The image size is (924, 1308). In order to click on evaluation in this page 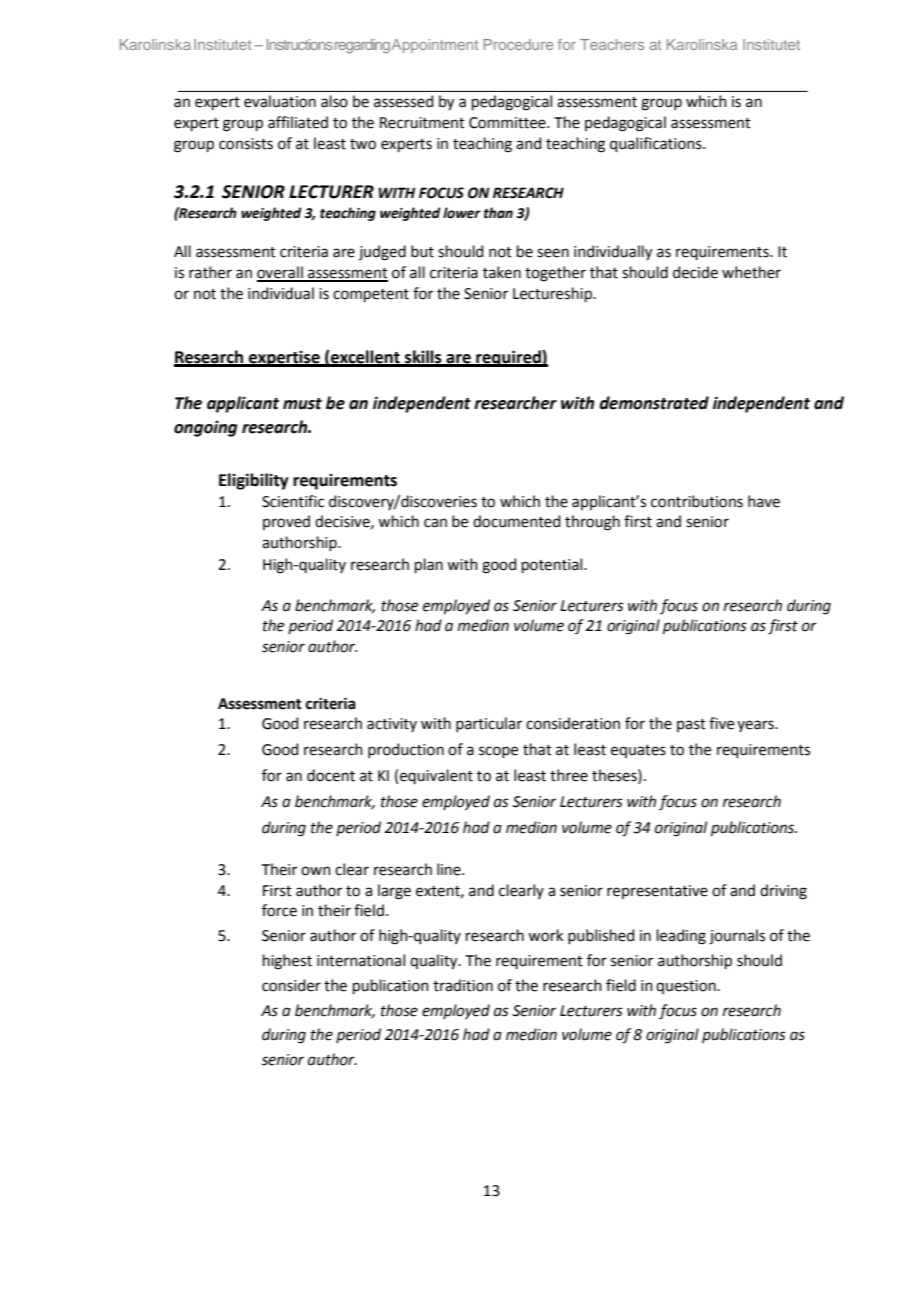, I will do `click(280, 101)`.
